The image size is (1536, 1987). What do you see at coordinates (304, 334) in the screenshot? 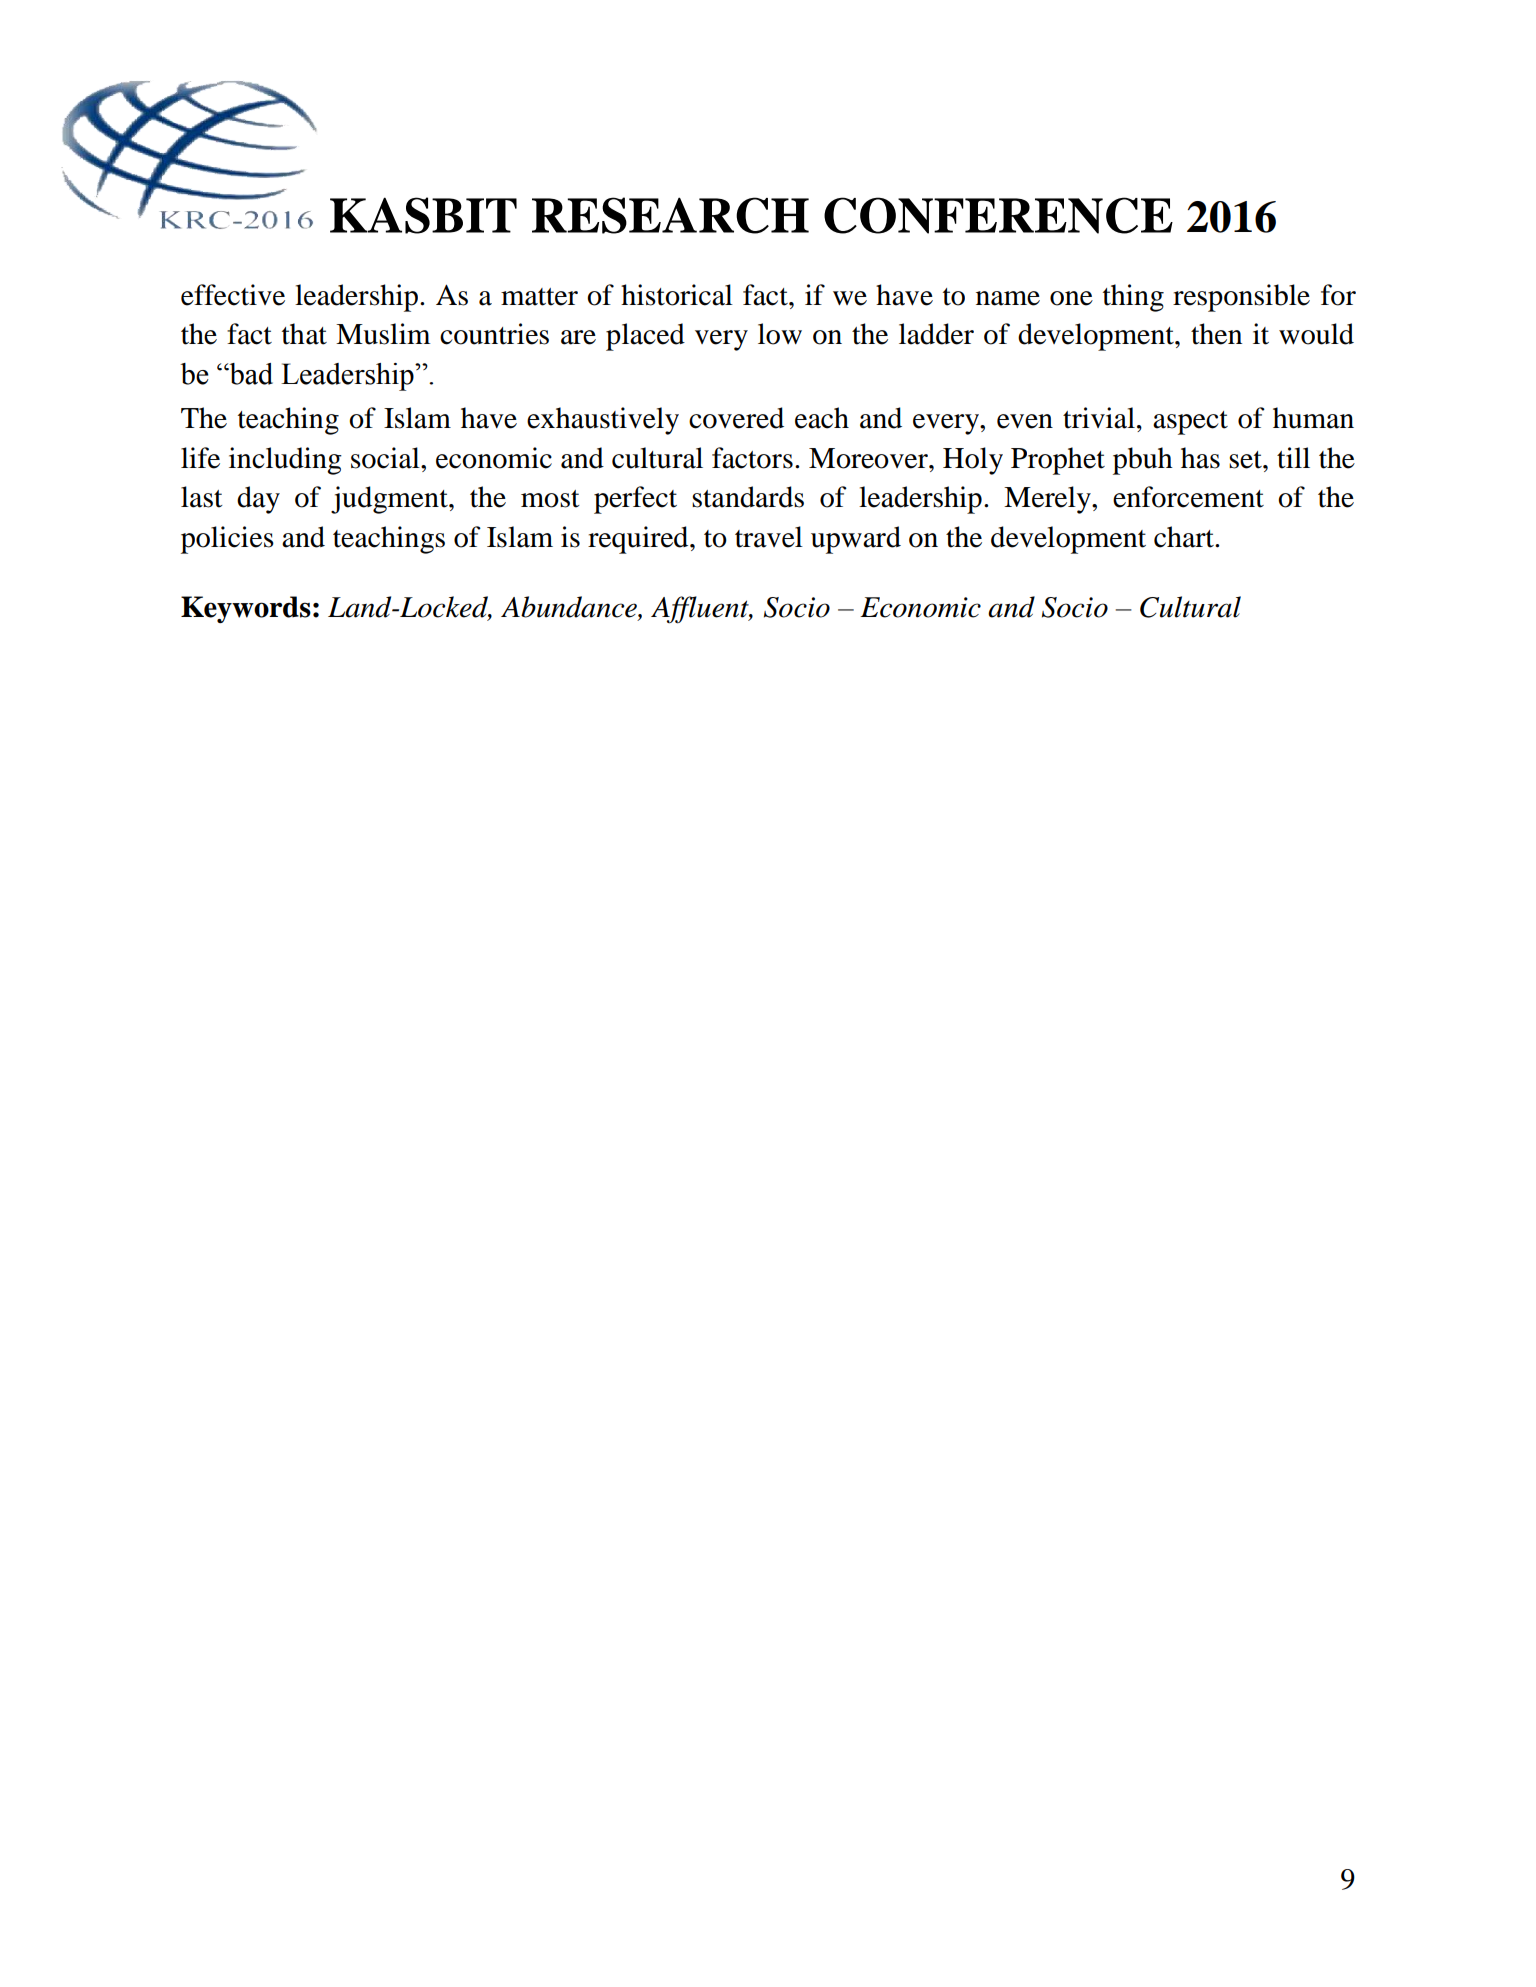
I see `that` at bounding box center [304, 334].
